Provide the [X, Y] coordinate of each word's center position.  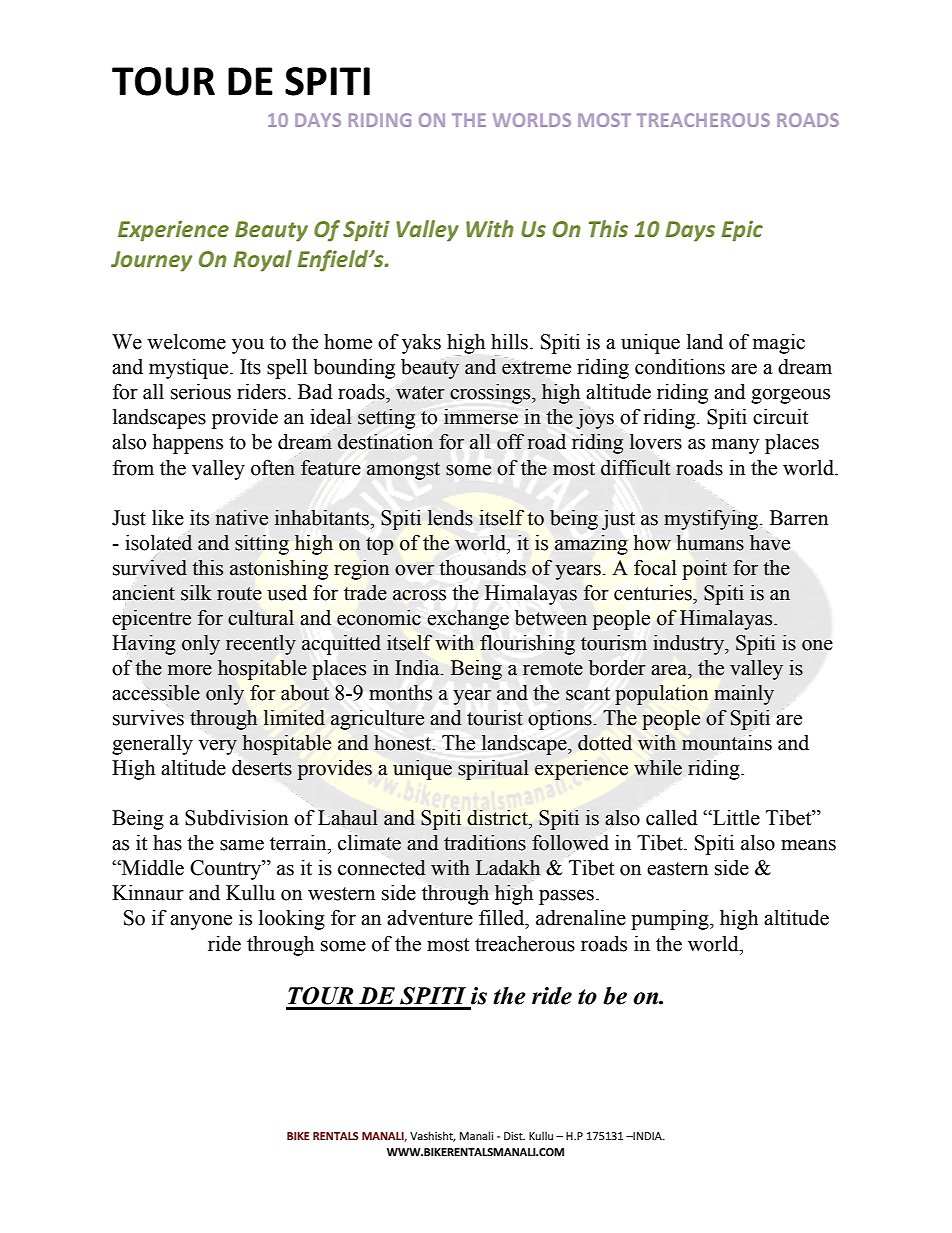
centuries [654, 593]
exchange [468, 620]
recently [261, 645]
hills [509, 342]
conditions [680, 367]
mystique [190, 369]
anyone [201, 922]
